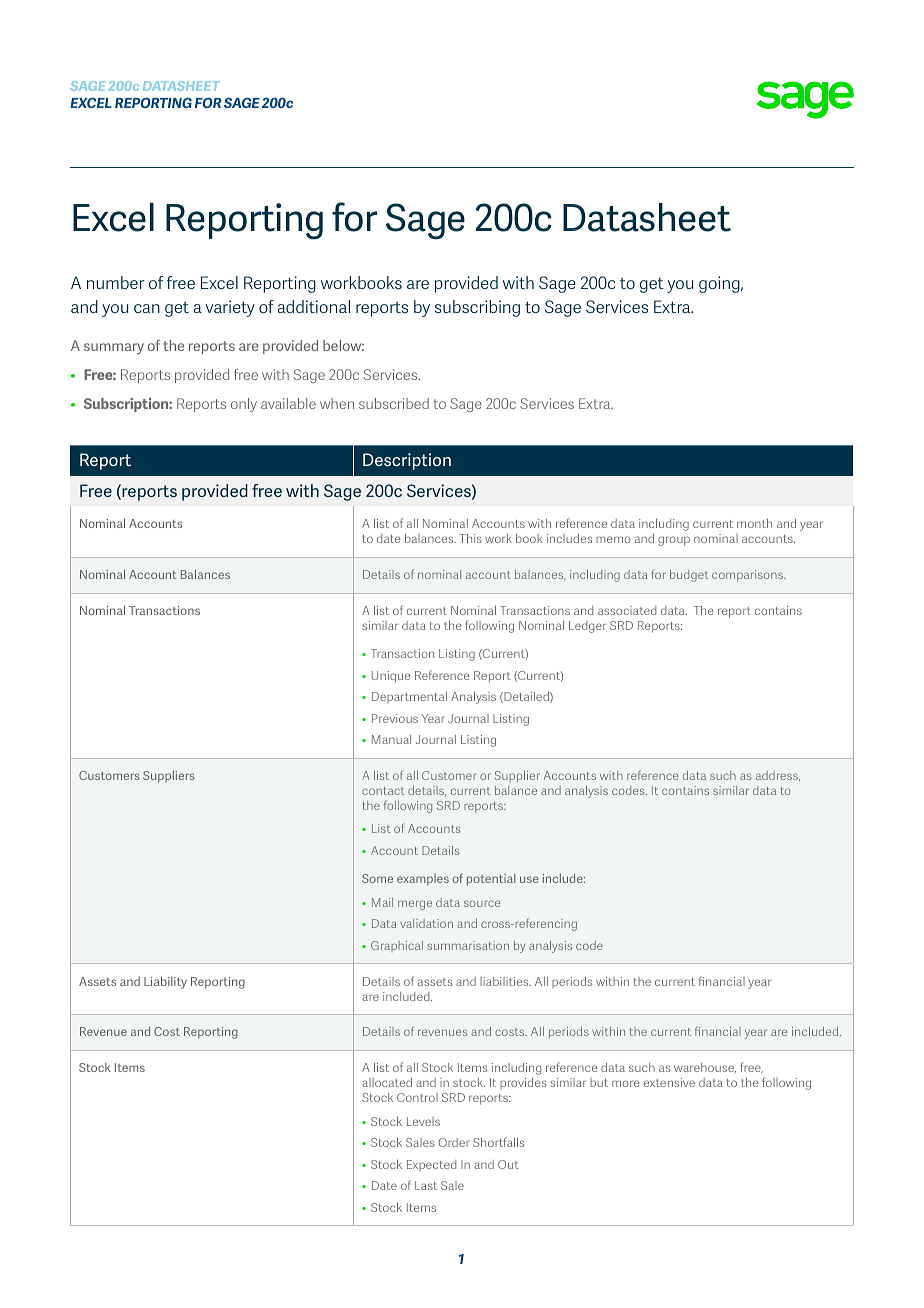 Image resolution: width=924 pixels, height=1308 pixels. I want to click on variety, so click(230, 308).
